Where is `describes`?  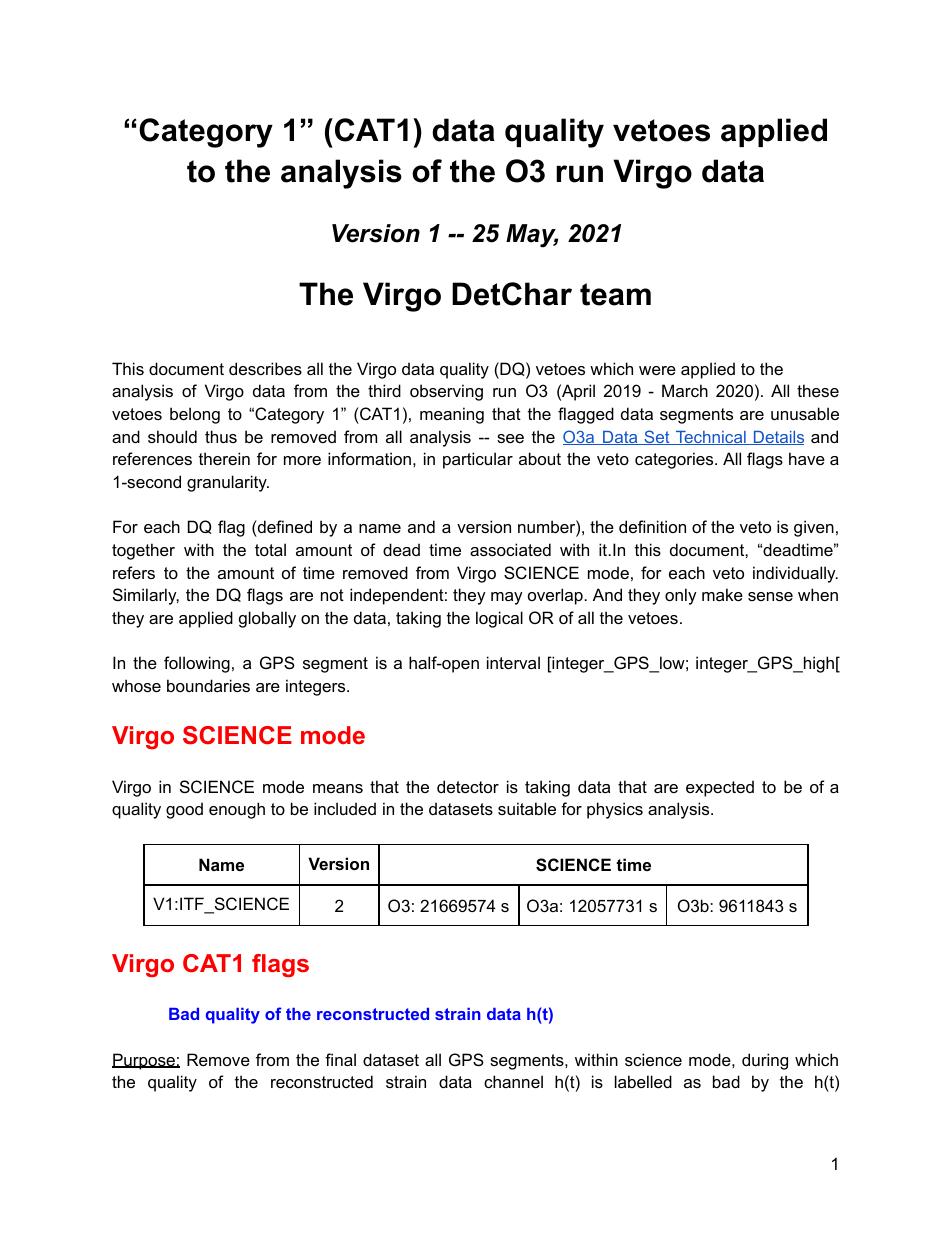 describes is located at coordinates (265, 368).
